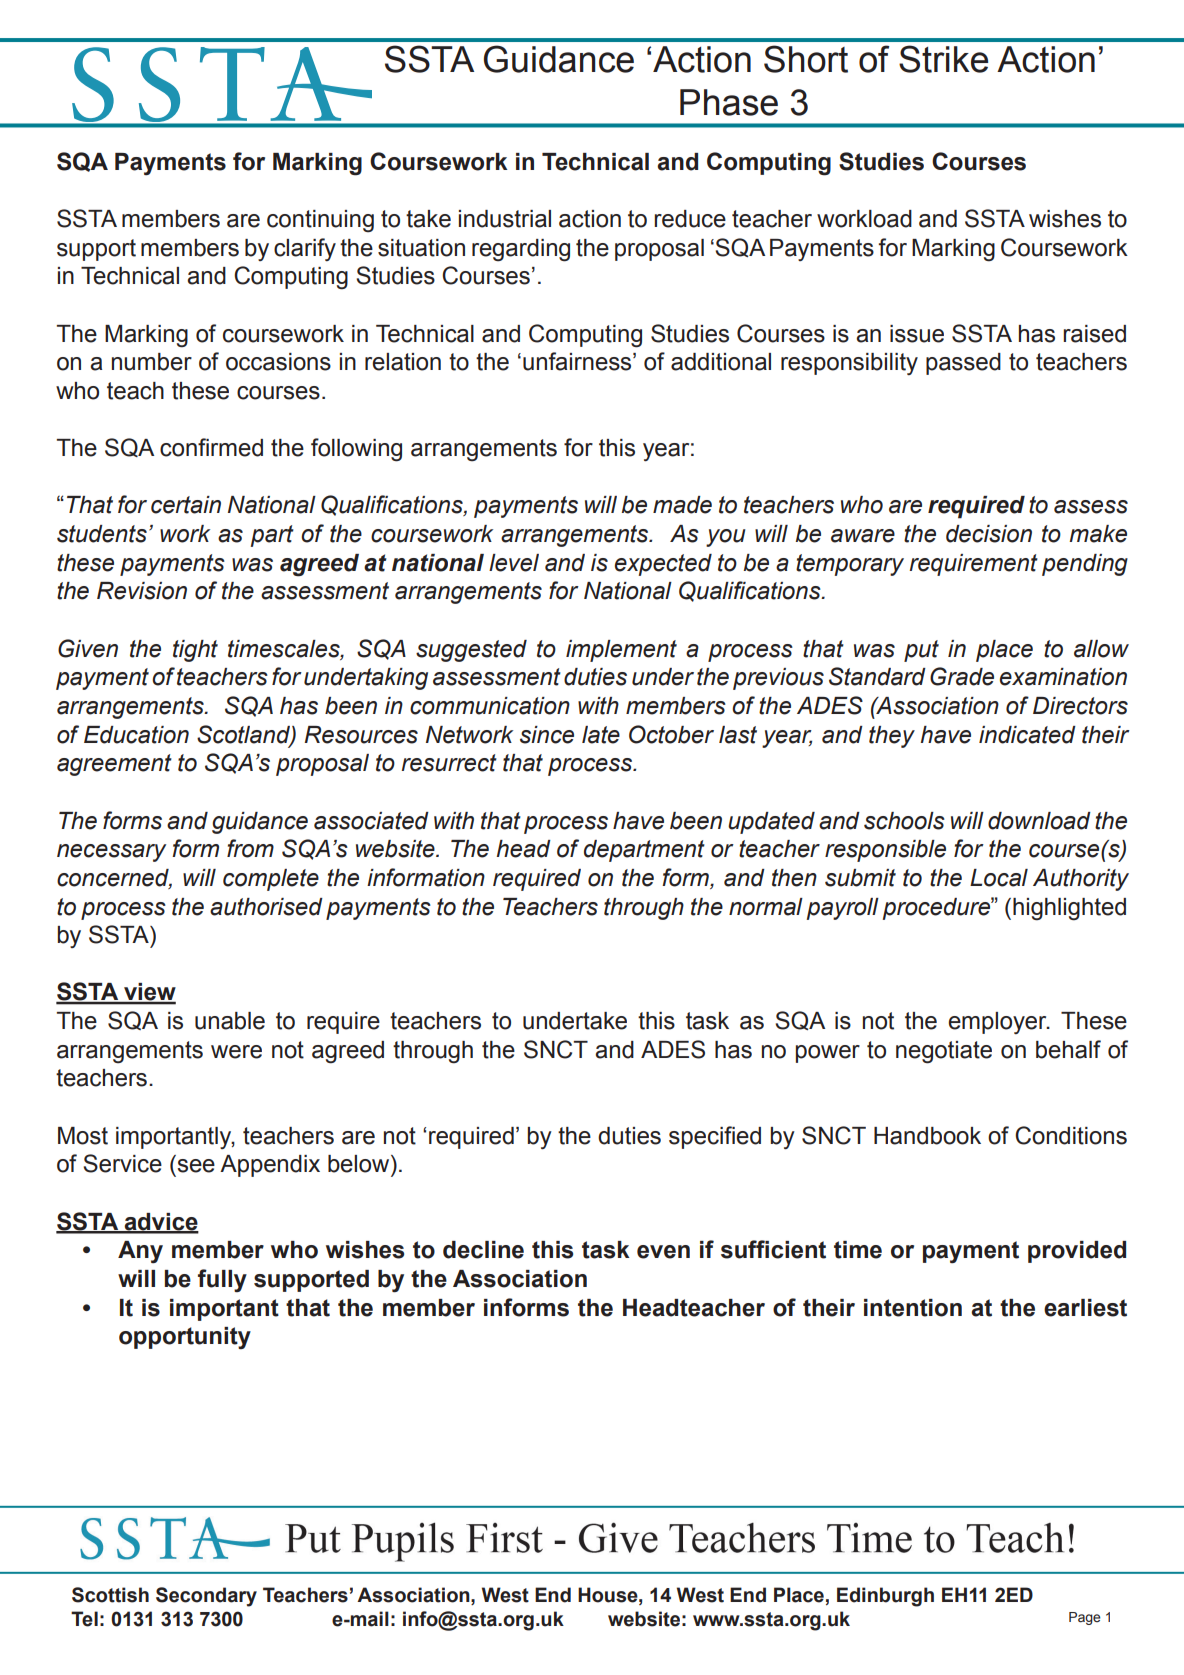 The image size is (1184, 1675). What do you see at coordinates (885, 1597) in the document?
I see `Edinburgh` at bounding box center [885, 1597].
